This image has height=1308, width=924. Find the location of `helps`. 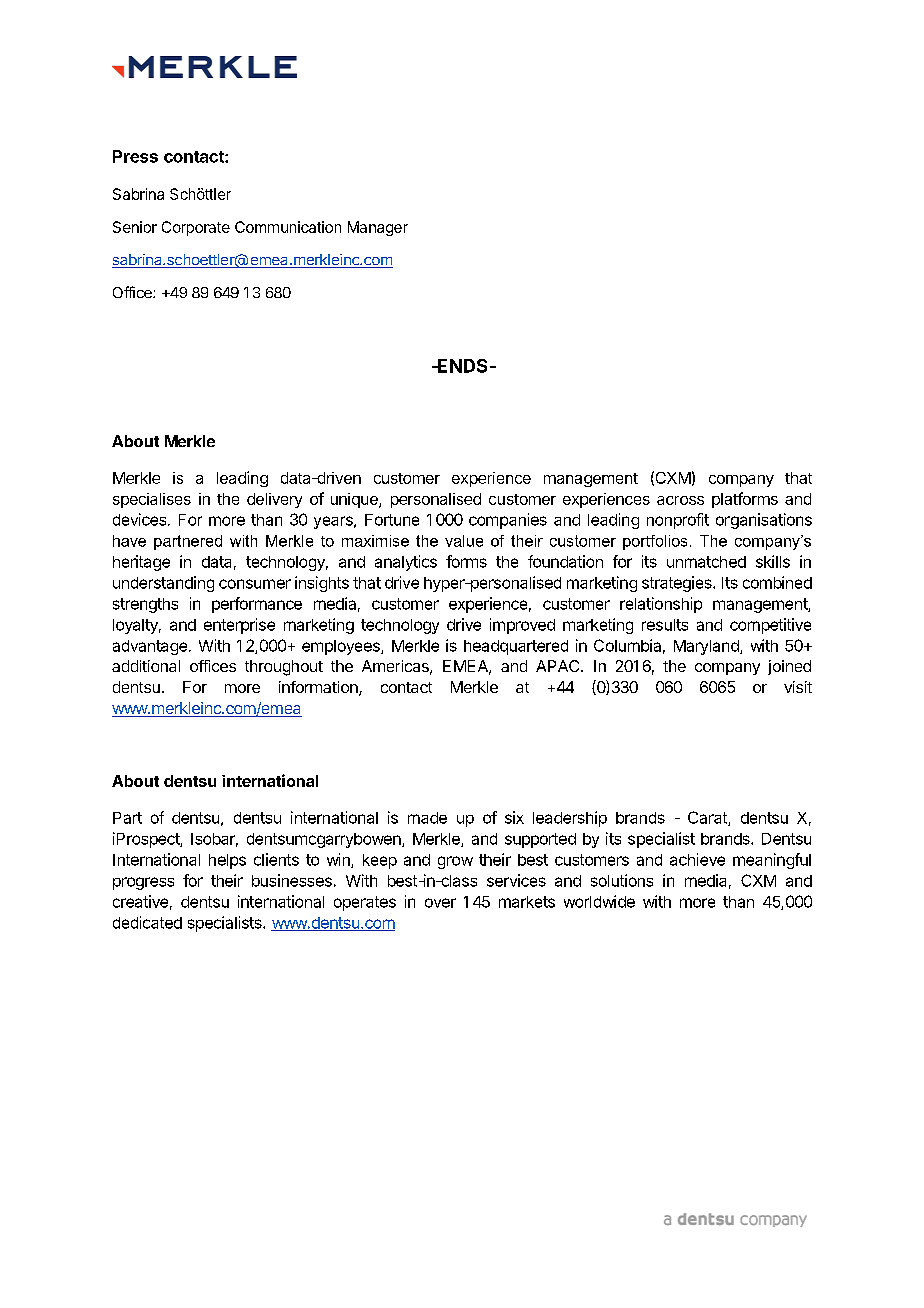

helps is located at coordinates (227, 861).
